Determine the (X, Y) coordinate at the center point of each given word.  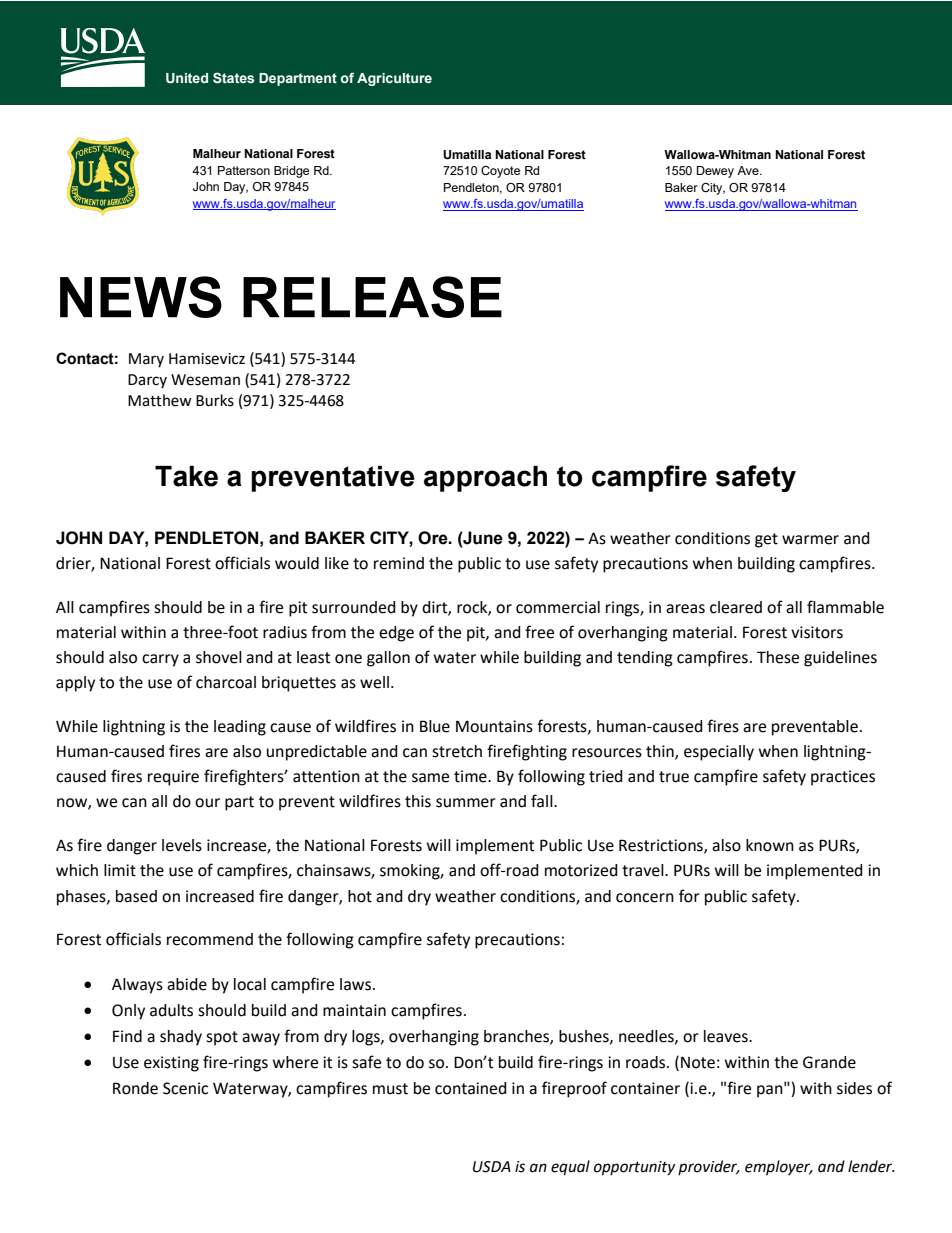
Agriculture (394, 79)
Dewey (715, 172)
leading (240, 728)
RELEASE (372, 297)
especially (719, 753)
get (766, 540)
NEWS (141, 297)
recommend (210, 939)
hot (360, 896)
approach (485, 479)
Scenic (185, 1088)
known (770, 845)
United (187, 78)
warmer (810, 540)
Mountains (494, 726)
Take (186, 476)
